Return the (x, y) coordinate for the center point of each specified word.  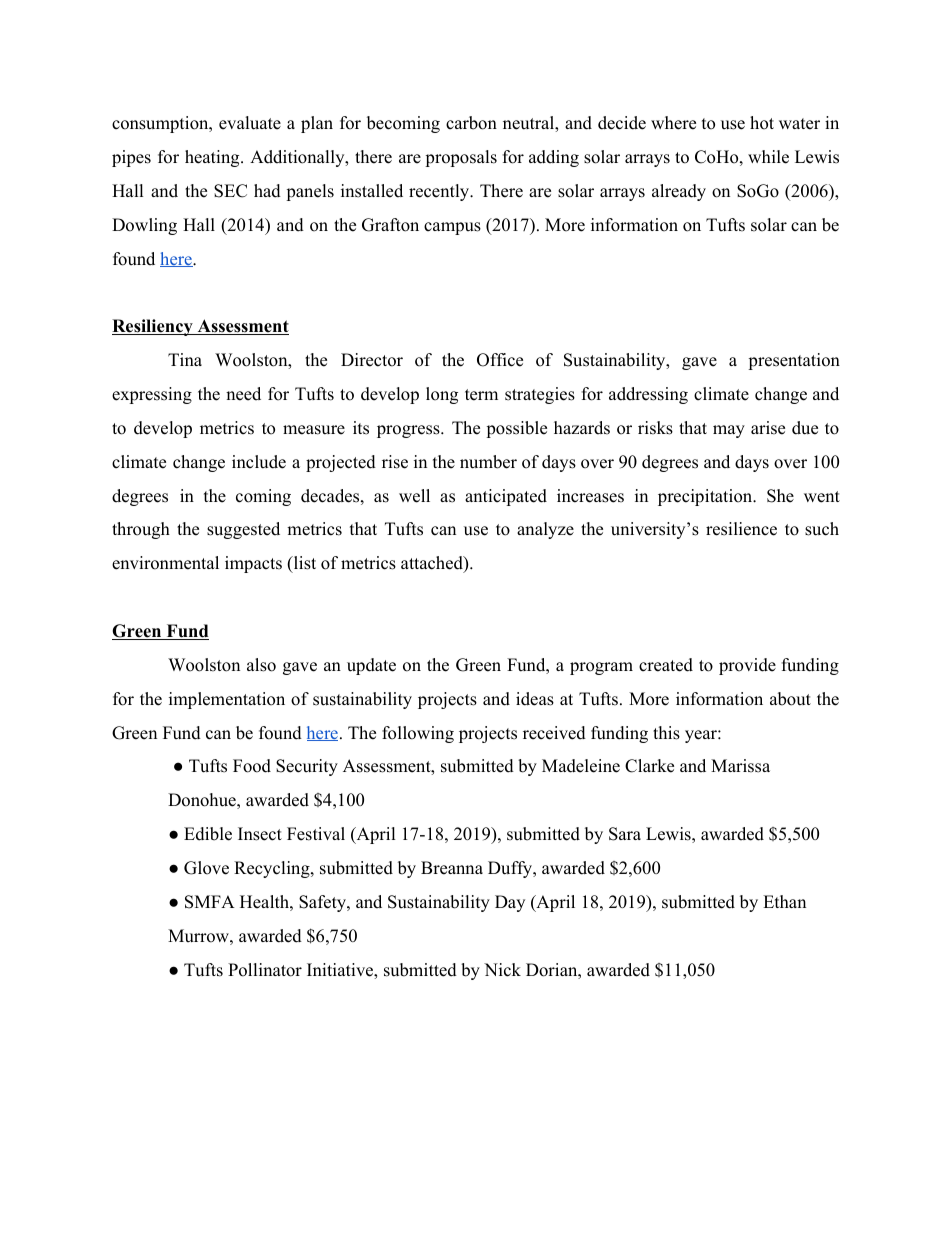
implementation (227, 700)
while (768, 157)
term (481, 395)
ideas (535, 699)
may (729, 431)
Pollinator (265, 970)
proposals (461, 158)
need (243, 394)
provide (747, 666)
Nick (502, 970)
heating (213, 158)
